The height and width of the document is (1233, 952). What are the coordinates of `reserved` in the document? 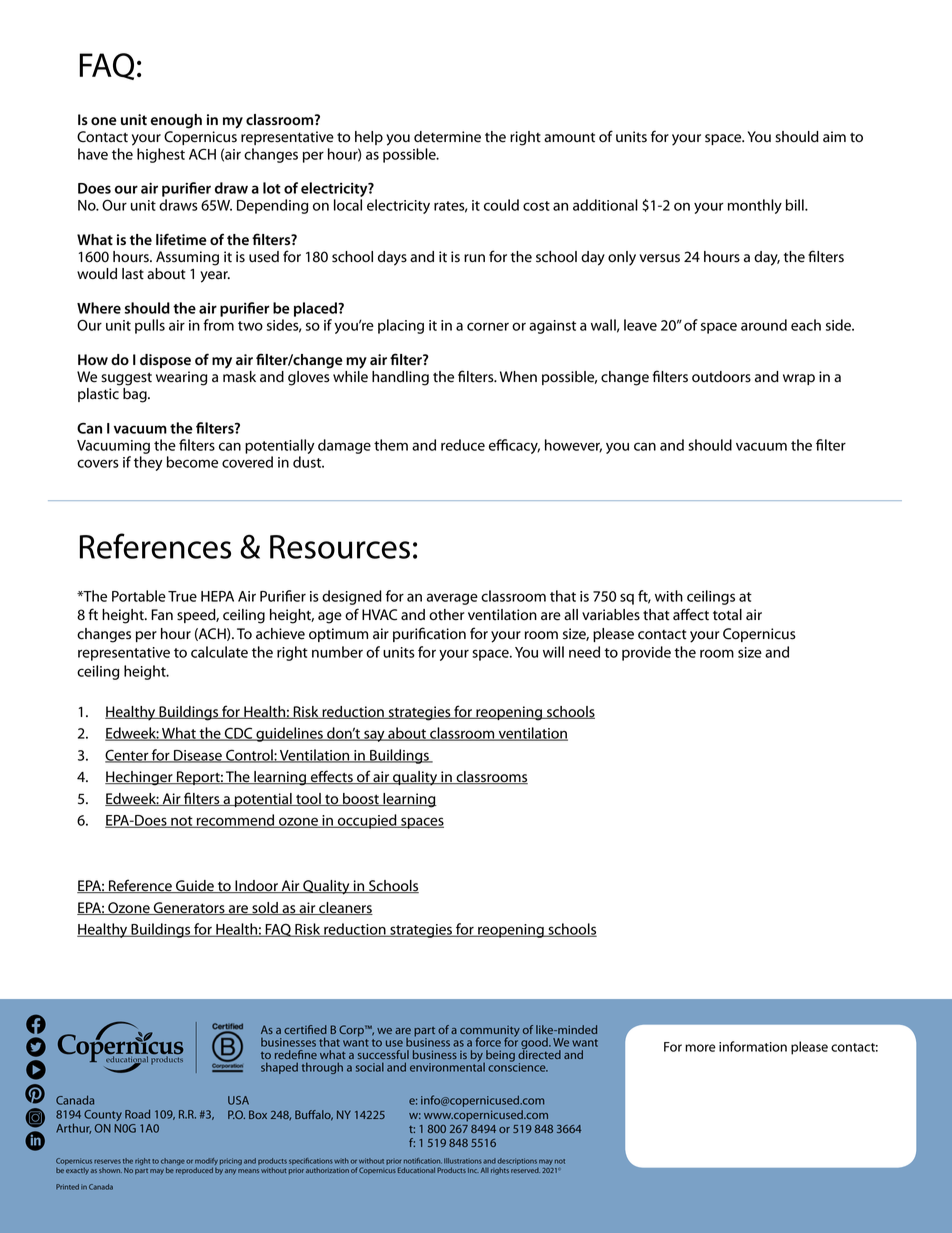 It's located at (525, 1170).
